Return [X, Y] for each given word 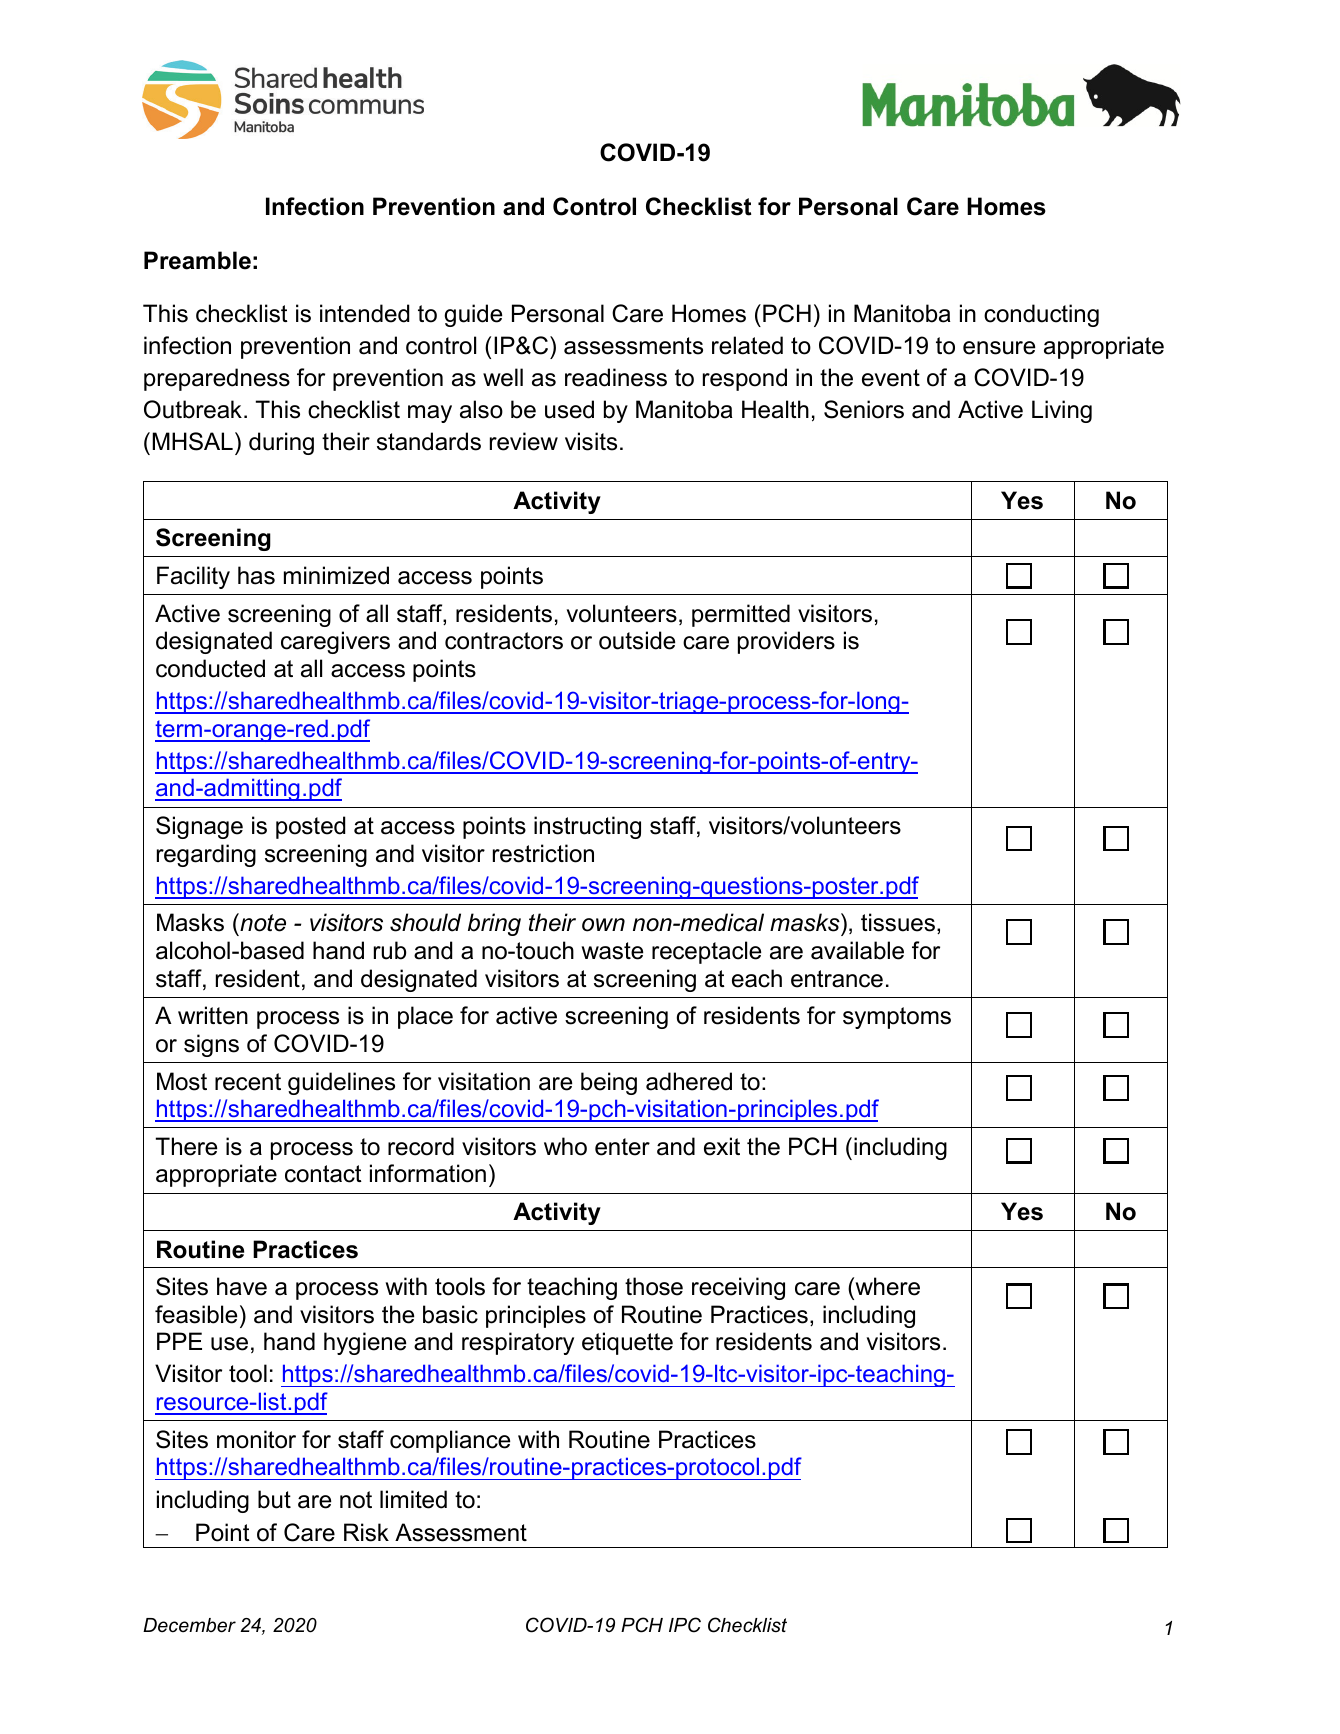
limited [413, 1499]
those [654, 1286]
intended [364, 313]
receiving [738, 1288]
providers [786, 642]
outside [637, 640]
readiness [616, 377]
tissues [898, 922]
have [242, 1286]
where [886, 1286]
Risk [366, 1532]
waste [612, 951]
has [256, 575]
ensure [999, 348]
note [262, 922]
